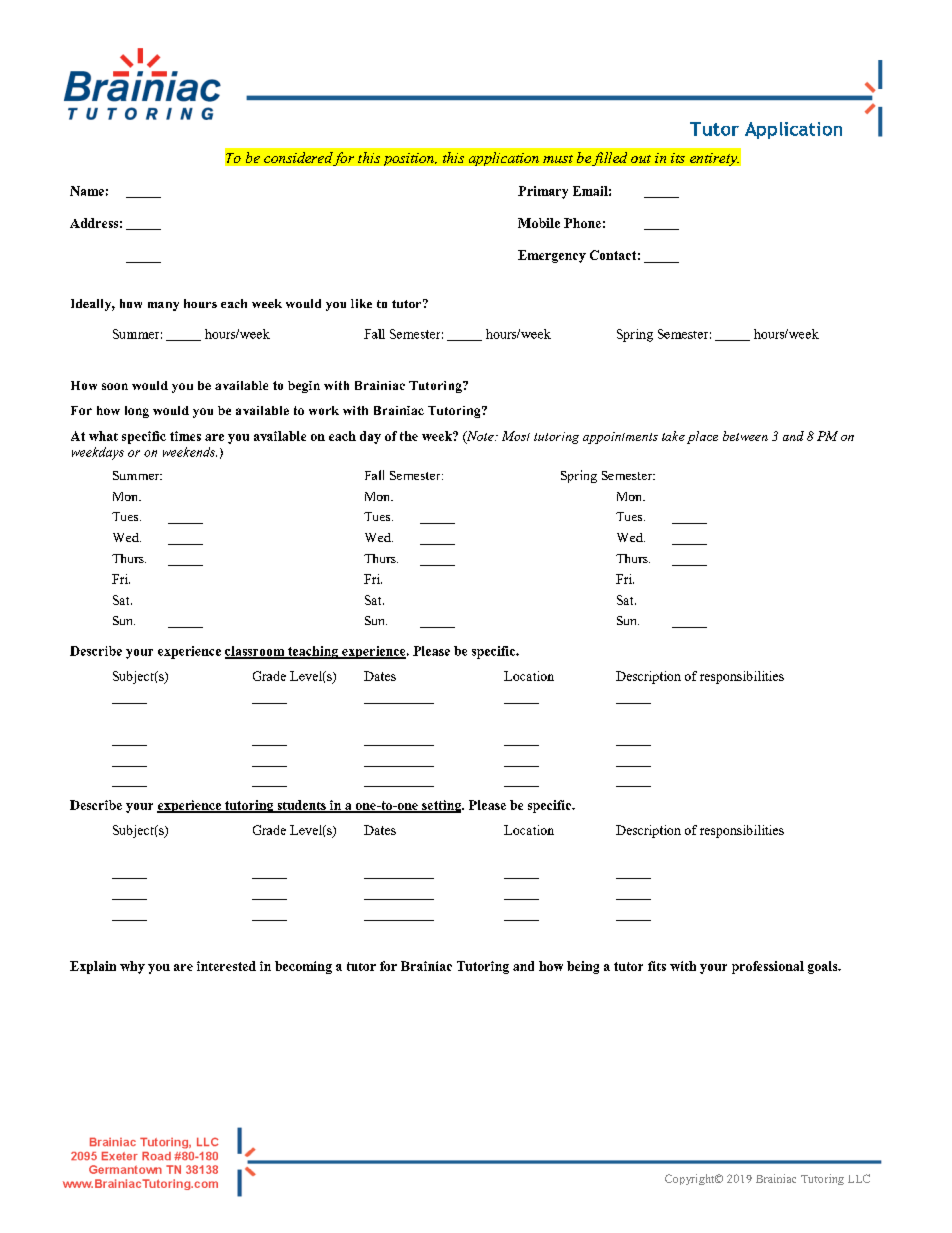  I want to click on being, so click(583, 967).
